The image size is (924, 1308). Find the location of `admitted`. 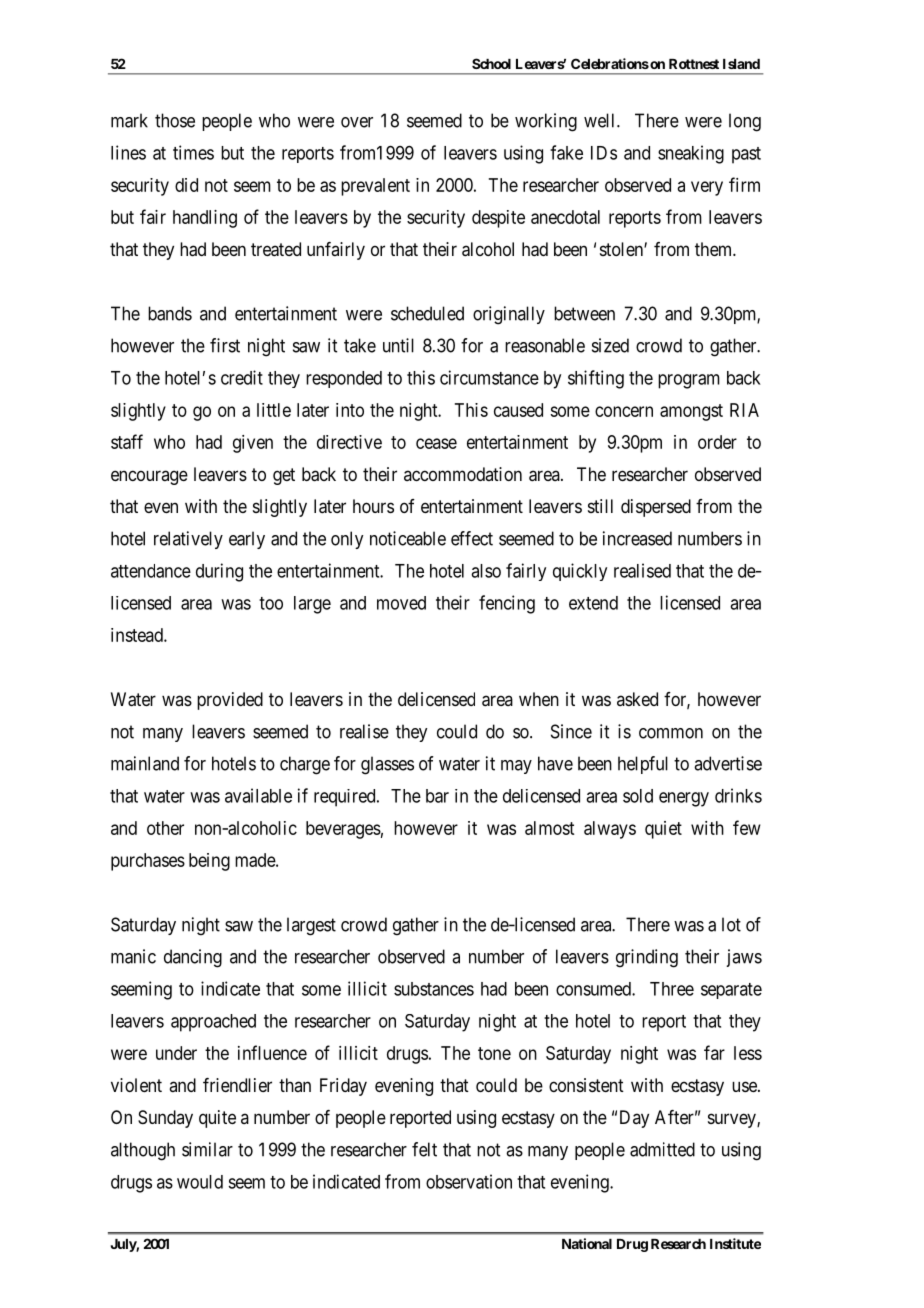

admitted is located at coordinates (662, 1149).
